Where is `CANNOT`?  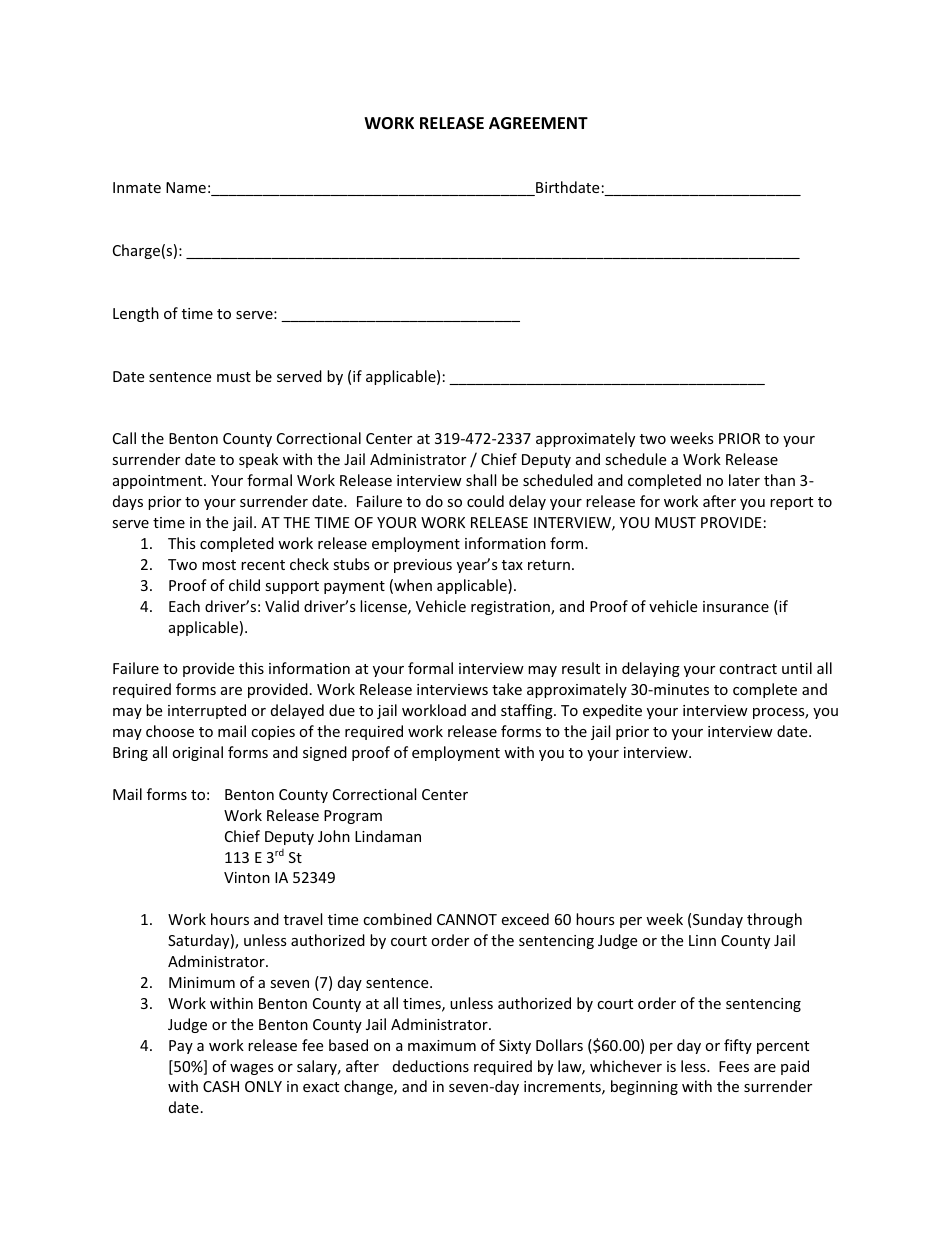 CANNOT is located at coordinates (467, 919).
